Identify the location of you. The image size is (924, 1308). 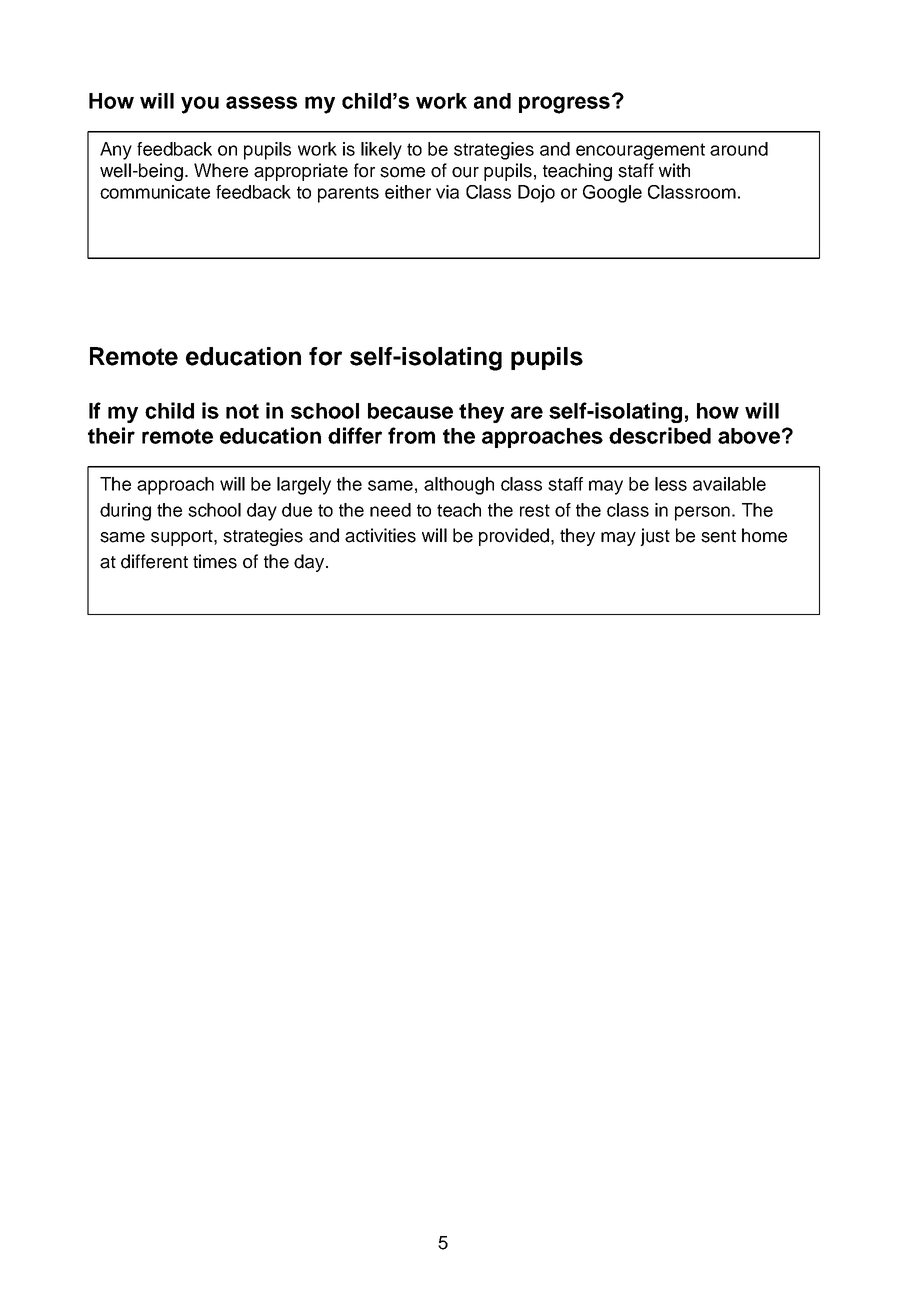
(200, 105).
